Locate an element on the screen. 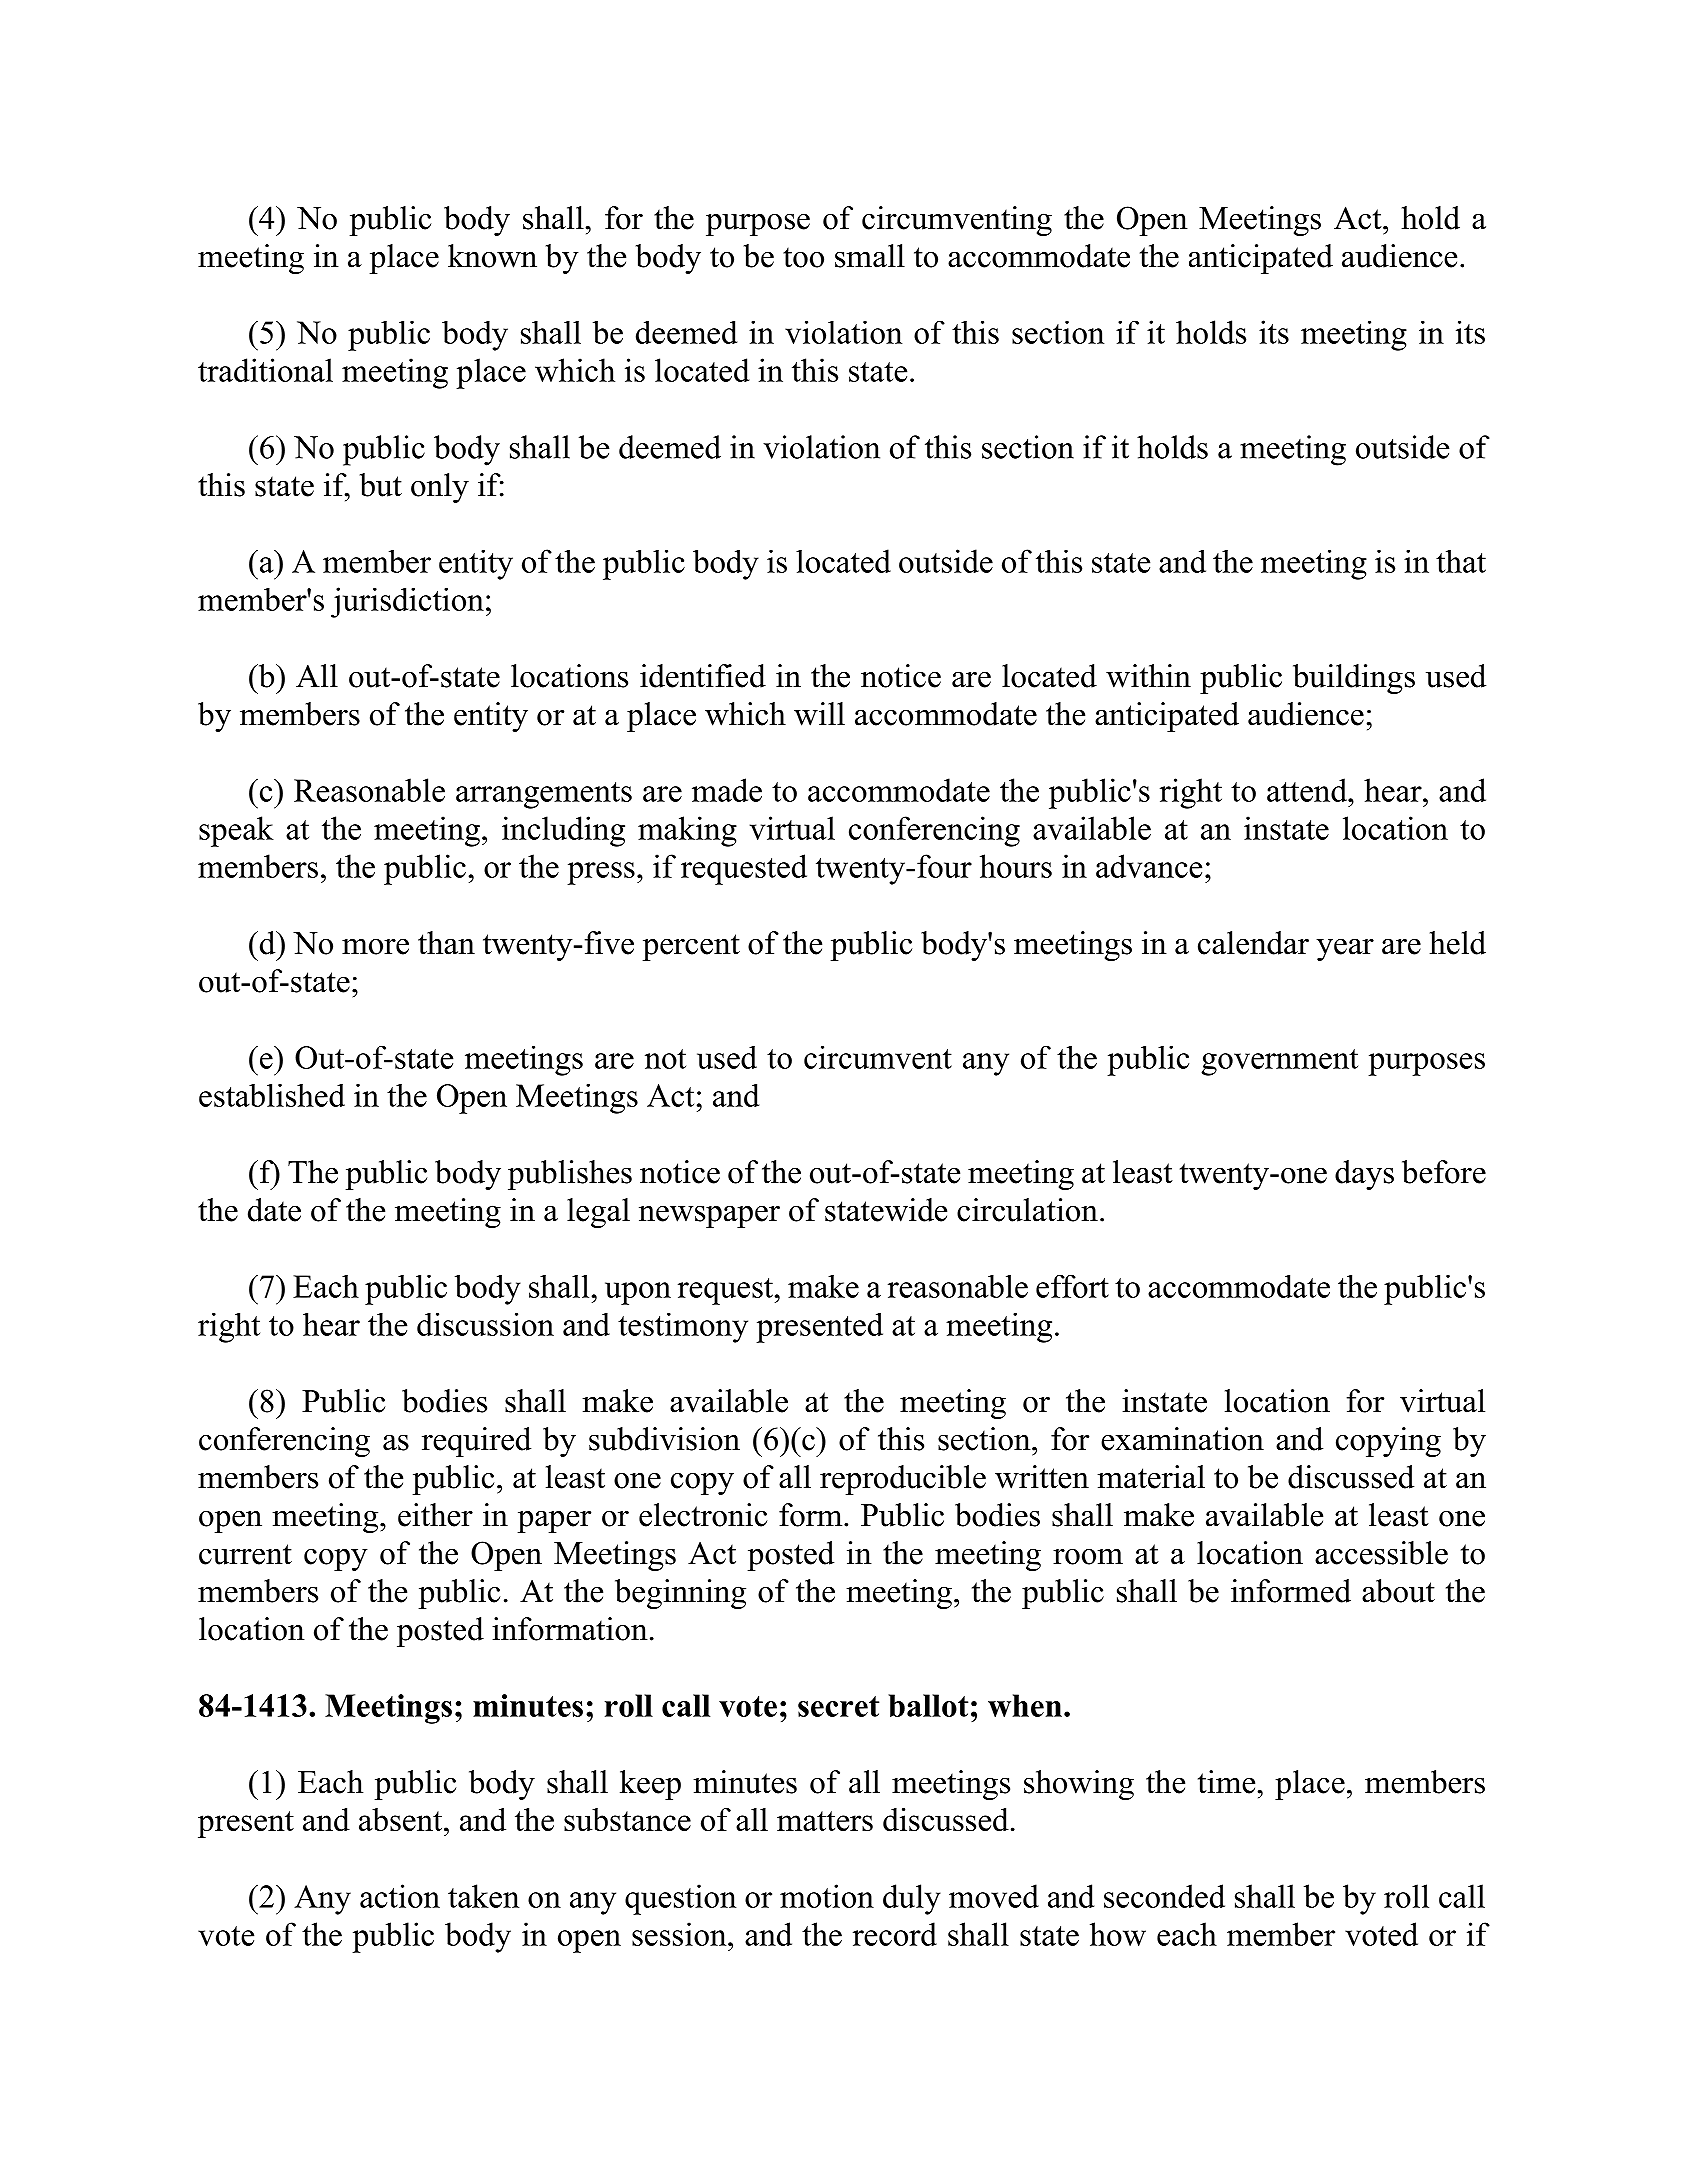 This screenshot has width=1684, height=2180. small is located at coordinates (870, 256).
